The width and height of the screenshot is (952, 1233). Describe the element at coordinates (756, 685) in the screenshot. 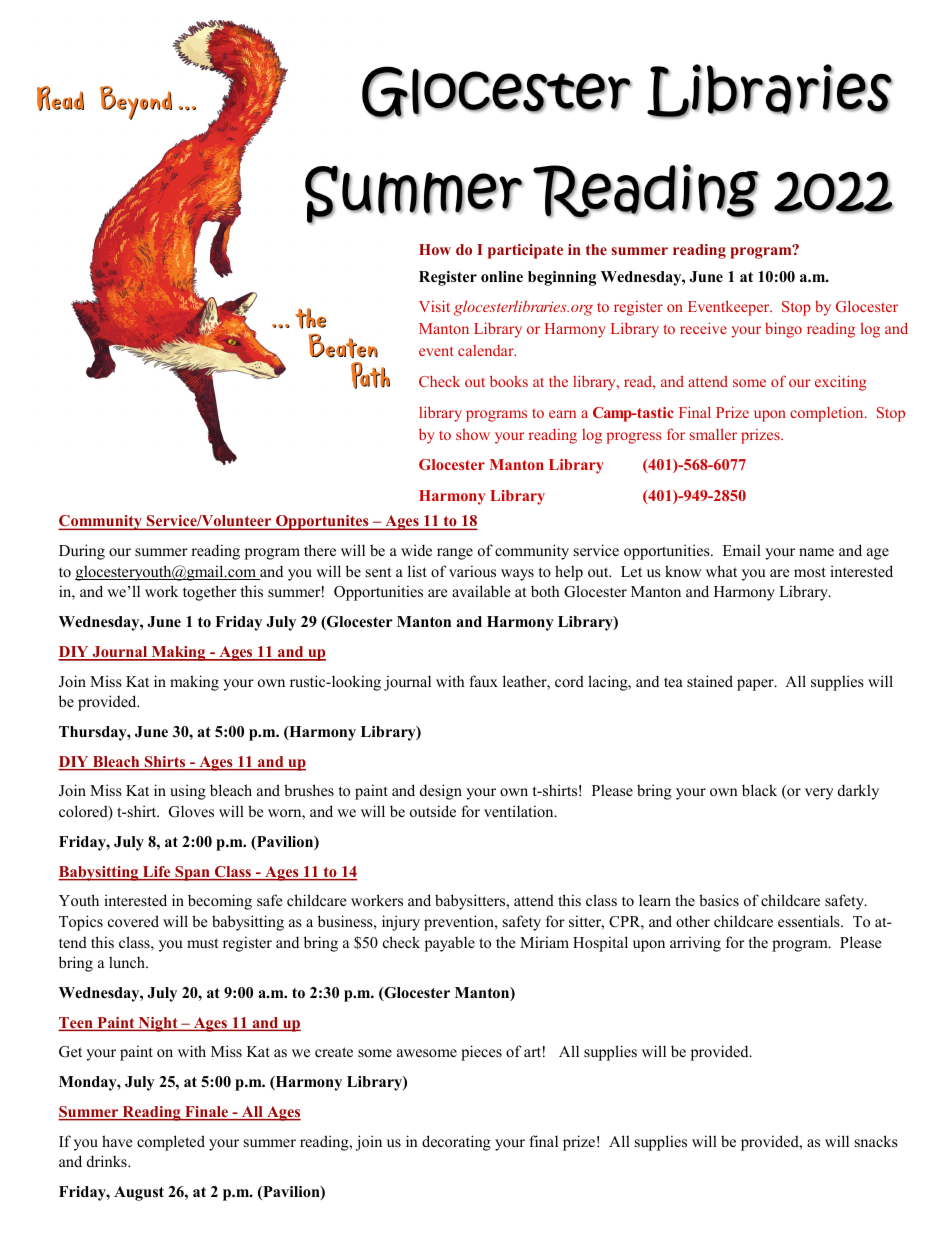

I see `paper` at that location.
